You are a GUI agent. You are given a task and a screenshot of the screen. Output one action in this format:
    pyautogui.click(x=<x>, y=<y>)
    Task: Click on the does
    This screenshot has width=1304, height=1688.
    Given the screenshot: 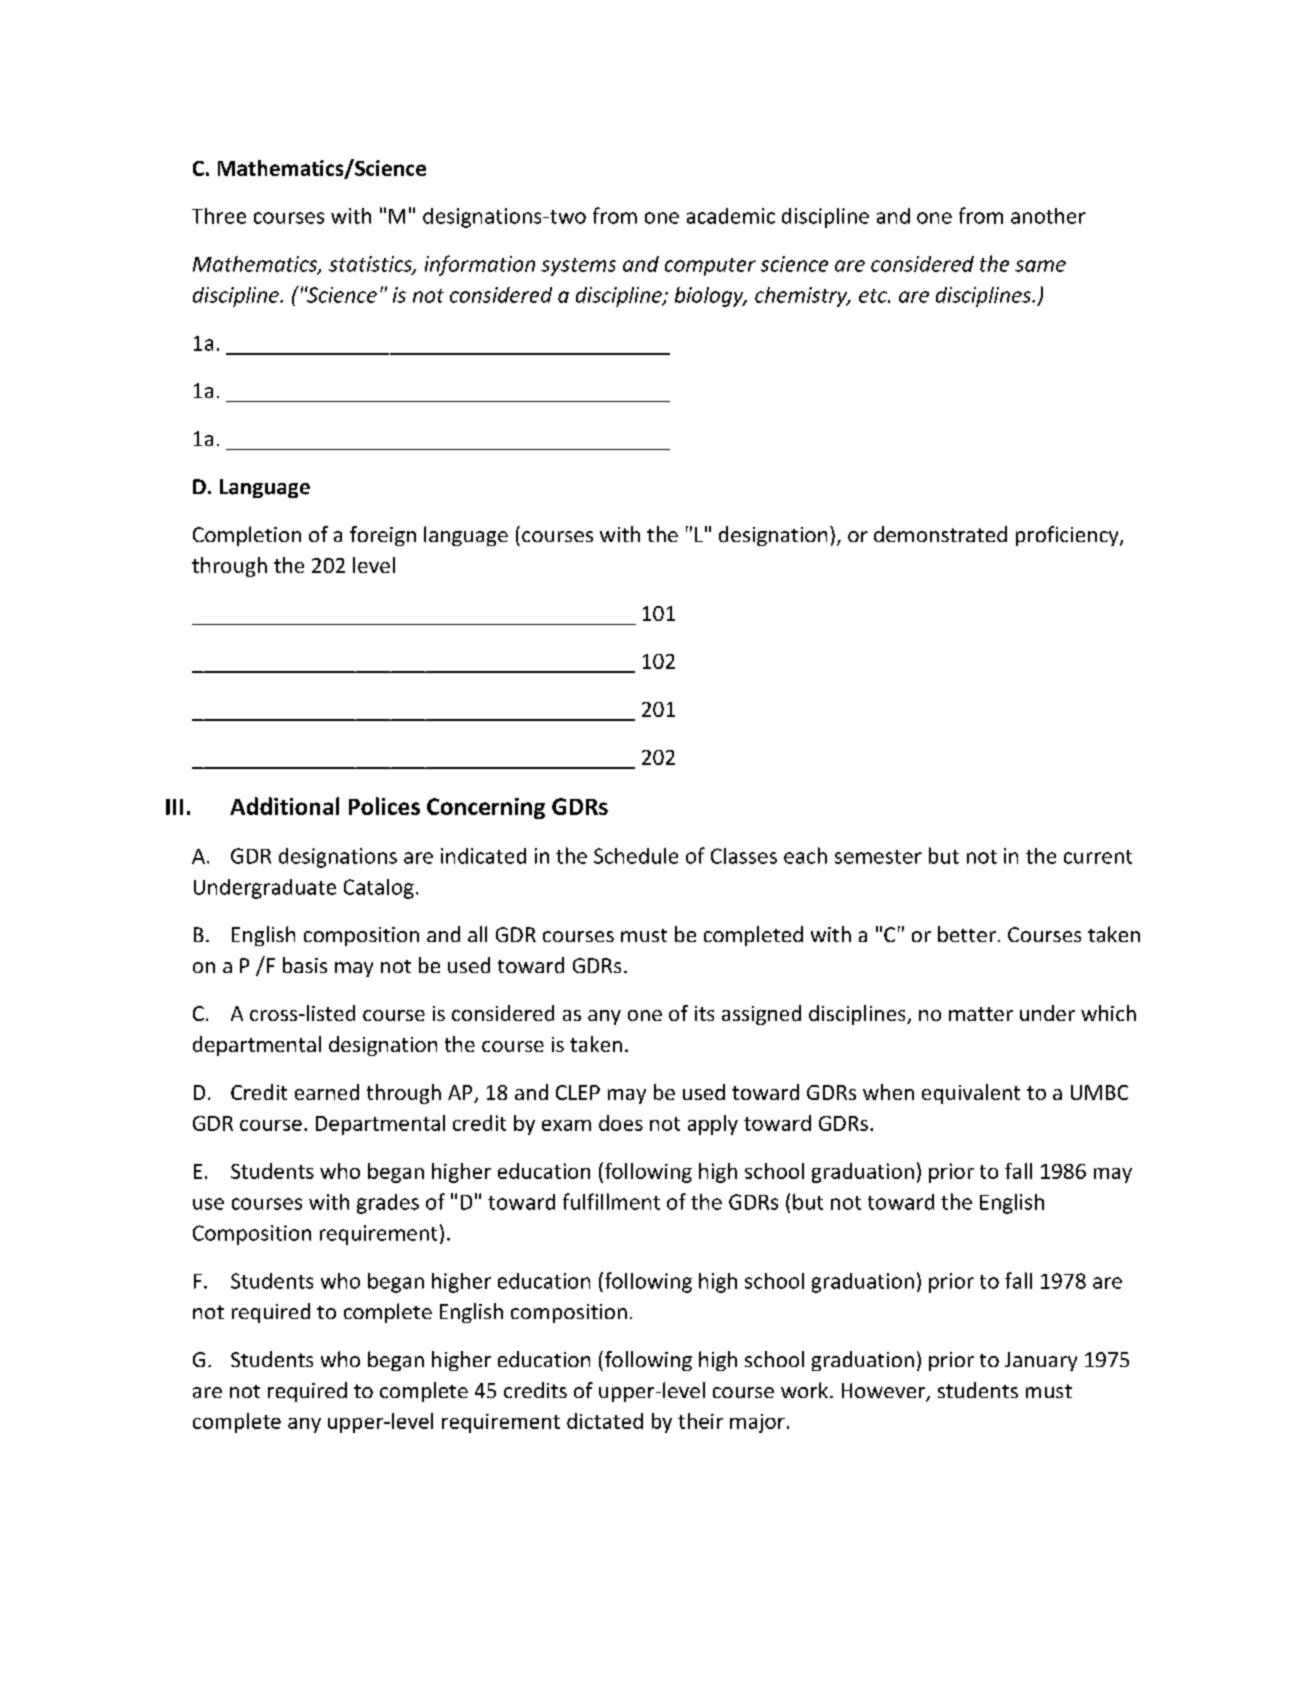 What is the action you would take?
    pyautogui.click(x=621, y=1123)
